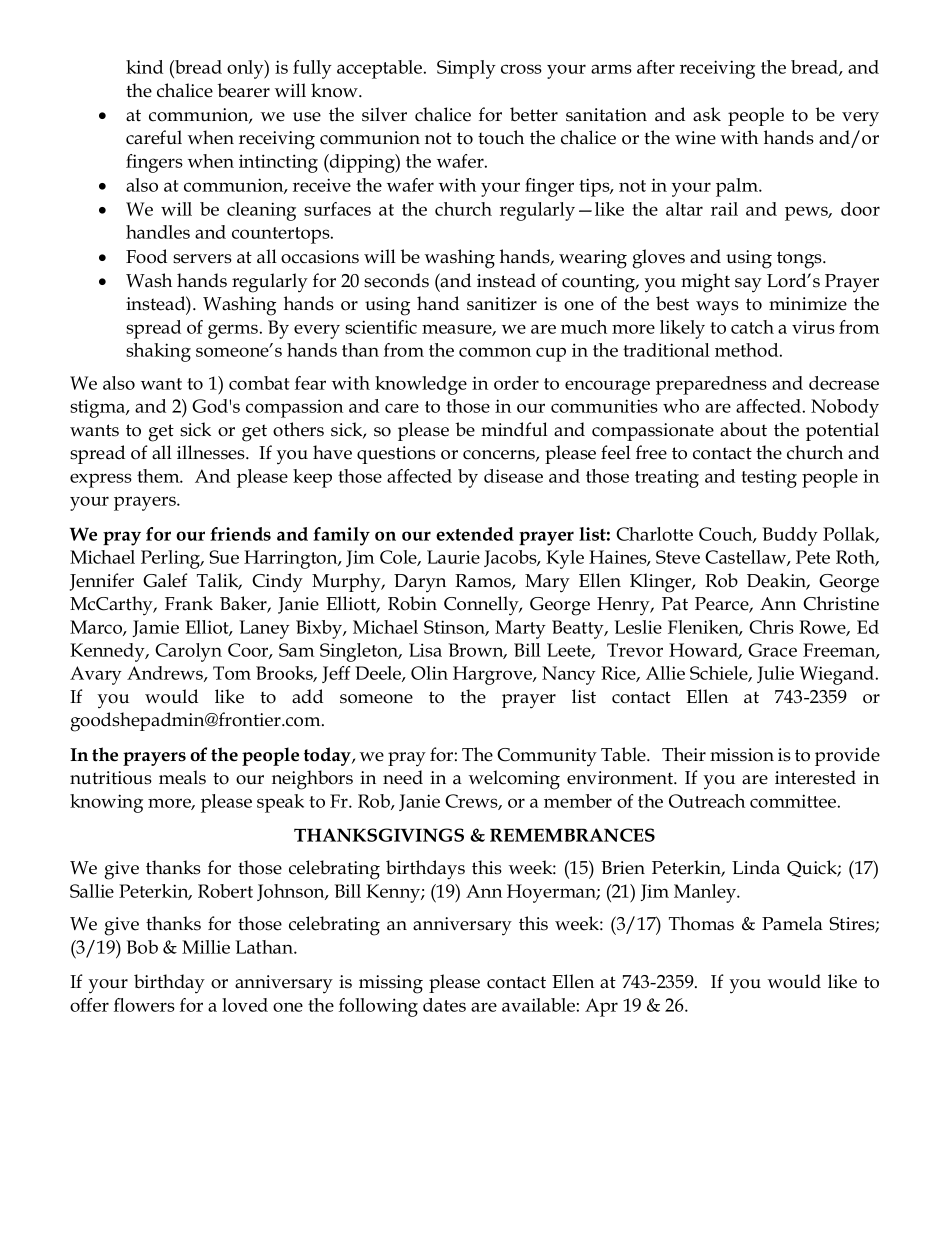  What do you see at coordinates (752, 327) in the screenshot?
I see `catch` at bounding box center [752, 327].
